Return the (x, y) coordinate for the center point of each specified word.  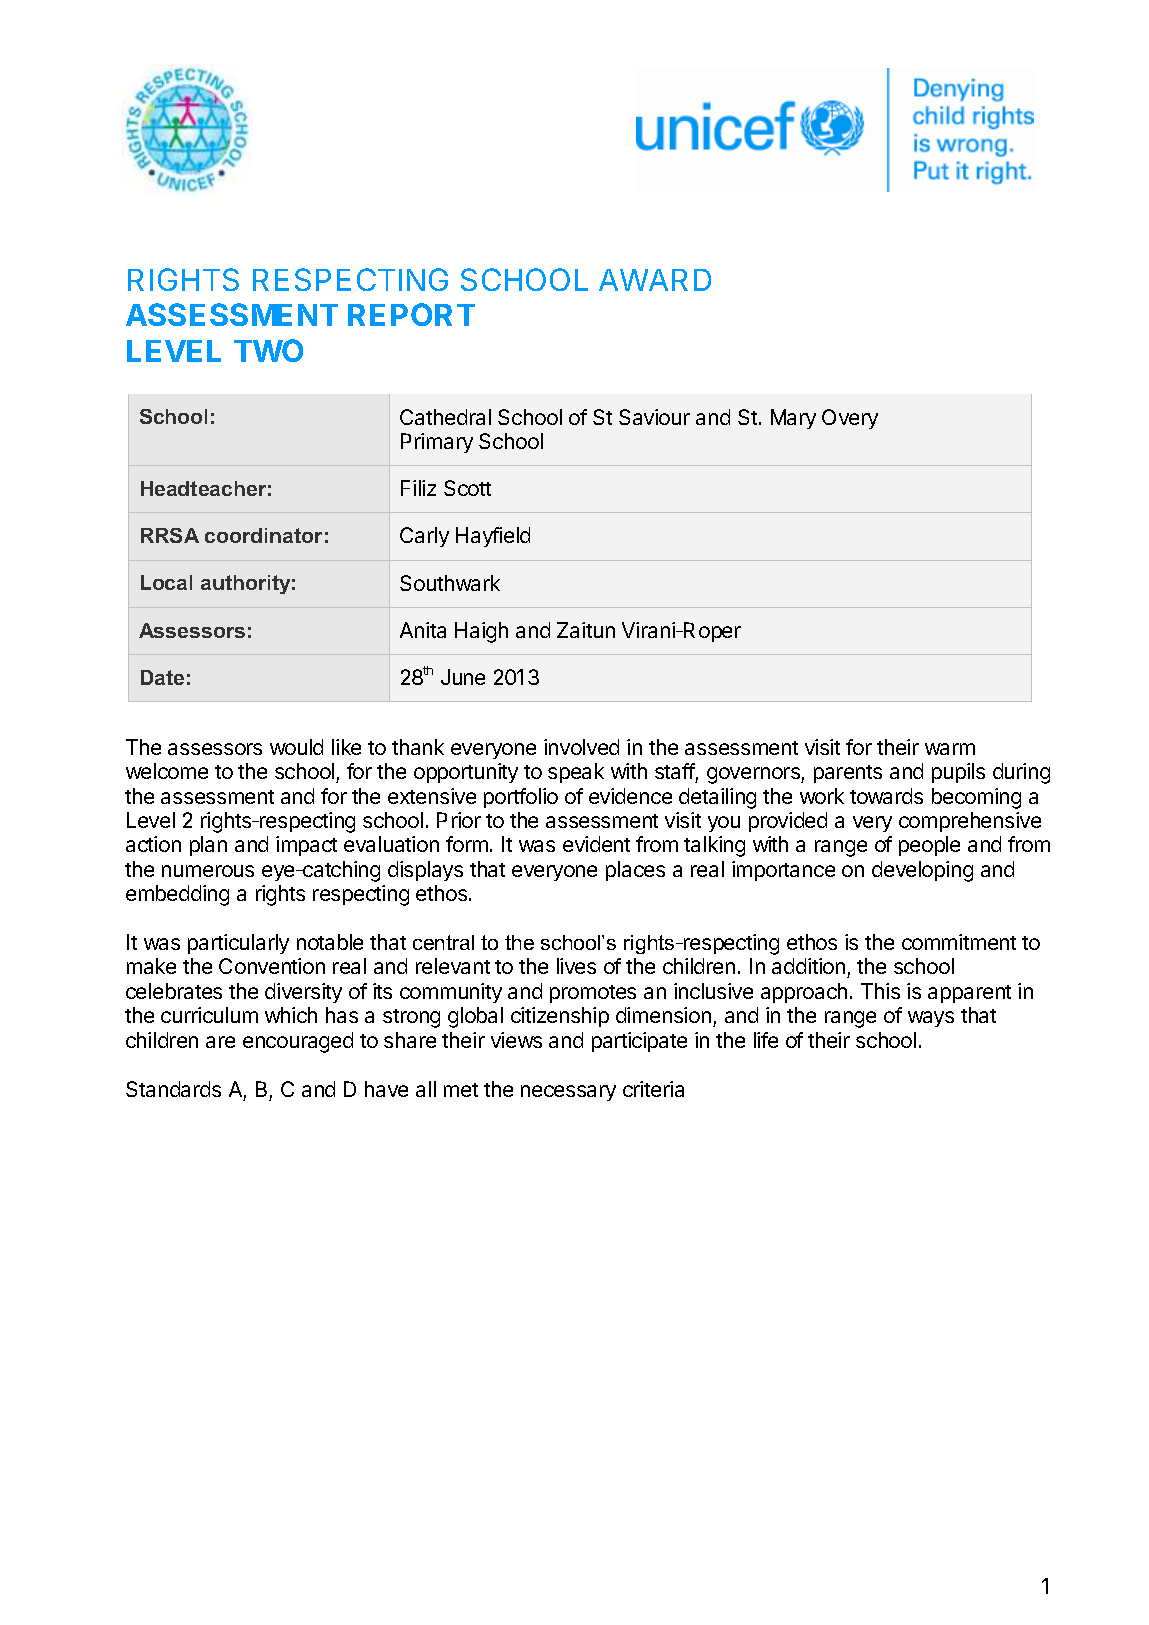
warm (950, 749)
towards (886, 796)
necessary (568, 1093)
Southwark (450, 583)
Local (166, 582)
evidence (630, 796)
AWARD (655, 280)
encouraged (298, 1042)
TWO (268, 350)
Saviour (654, 417)
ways (931, 1019)
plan (208, 846)
